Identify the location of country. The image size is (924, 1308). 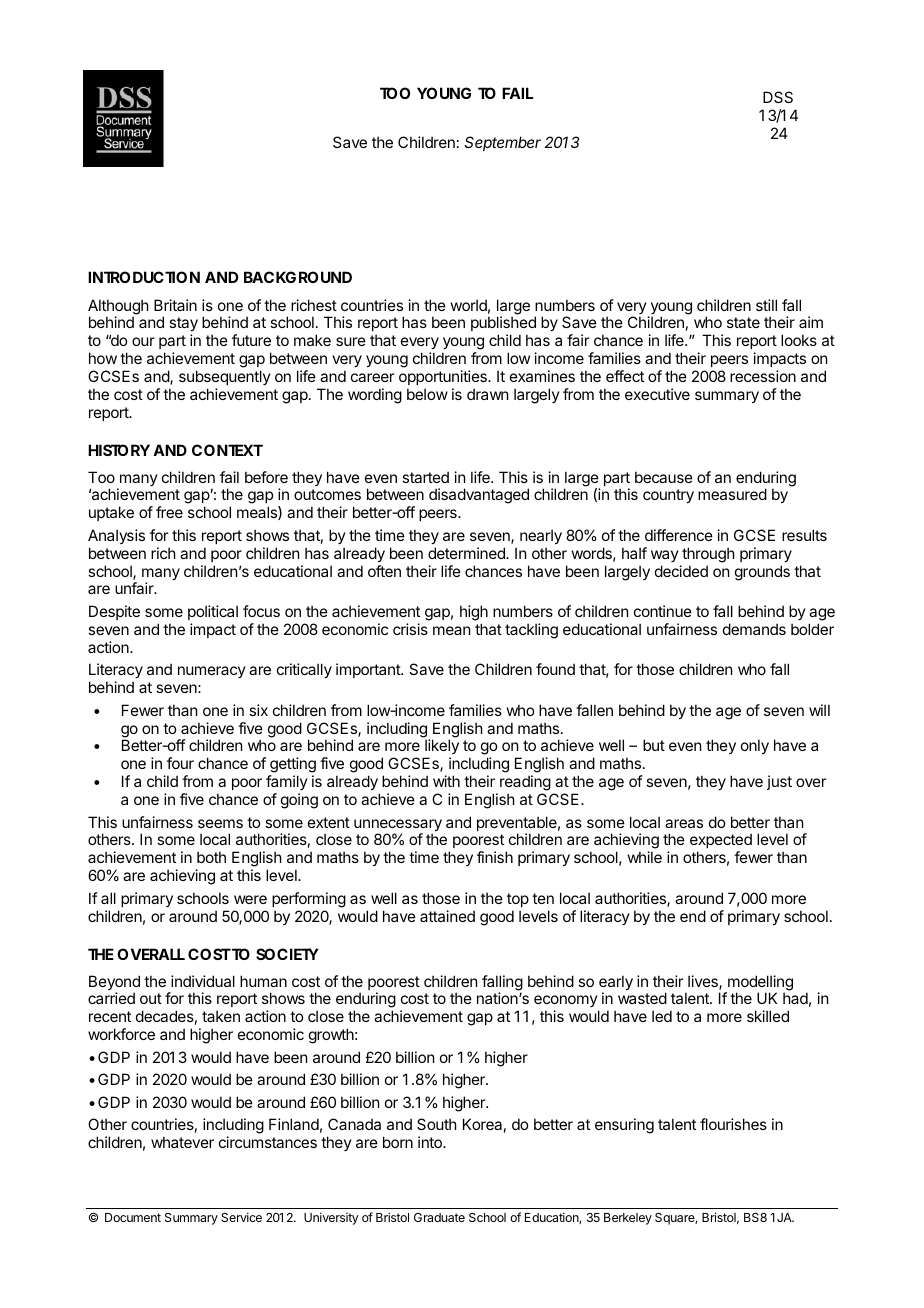
(668, 496).
